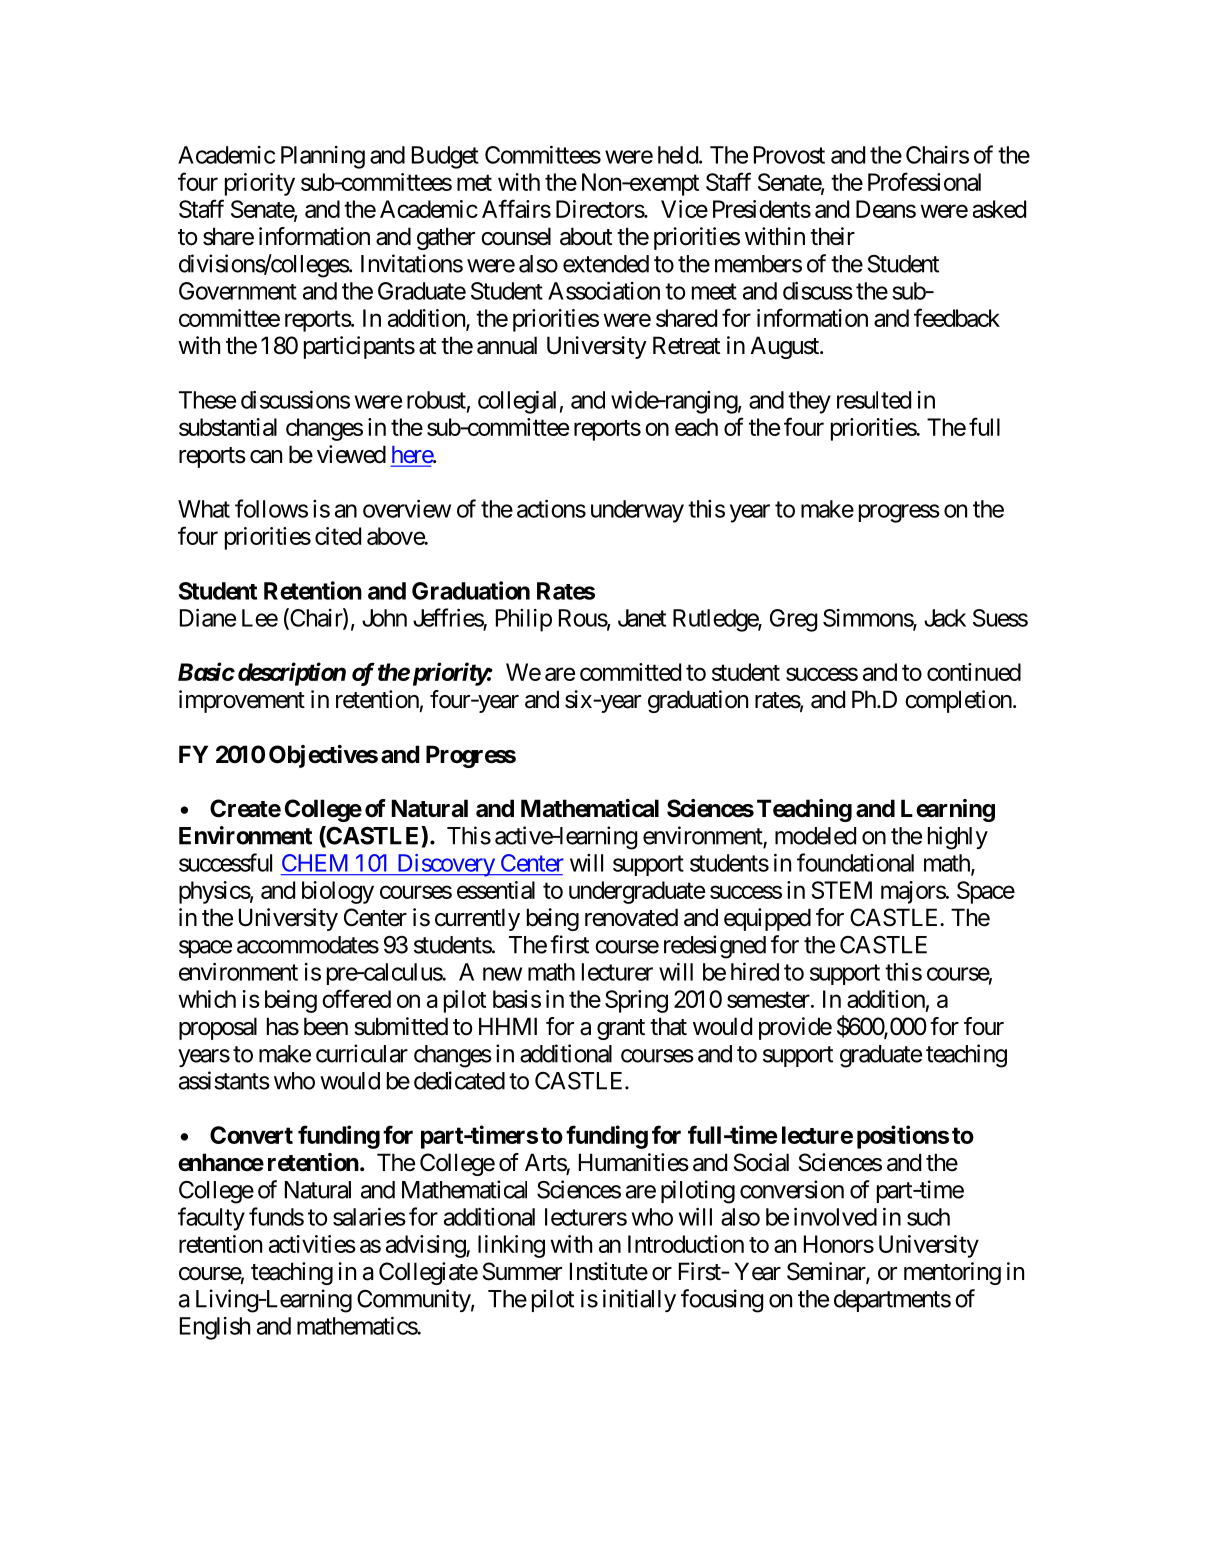 The width and height of the page is (1208, 1563). I want to click on biology, so click(338, 892).
